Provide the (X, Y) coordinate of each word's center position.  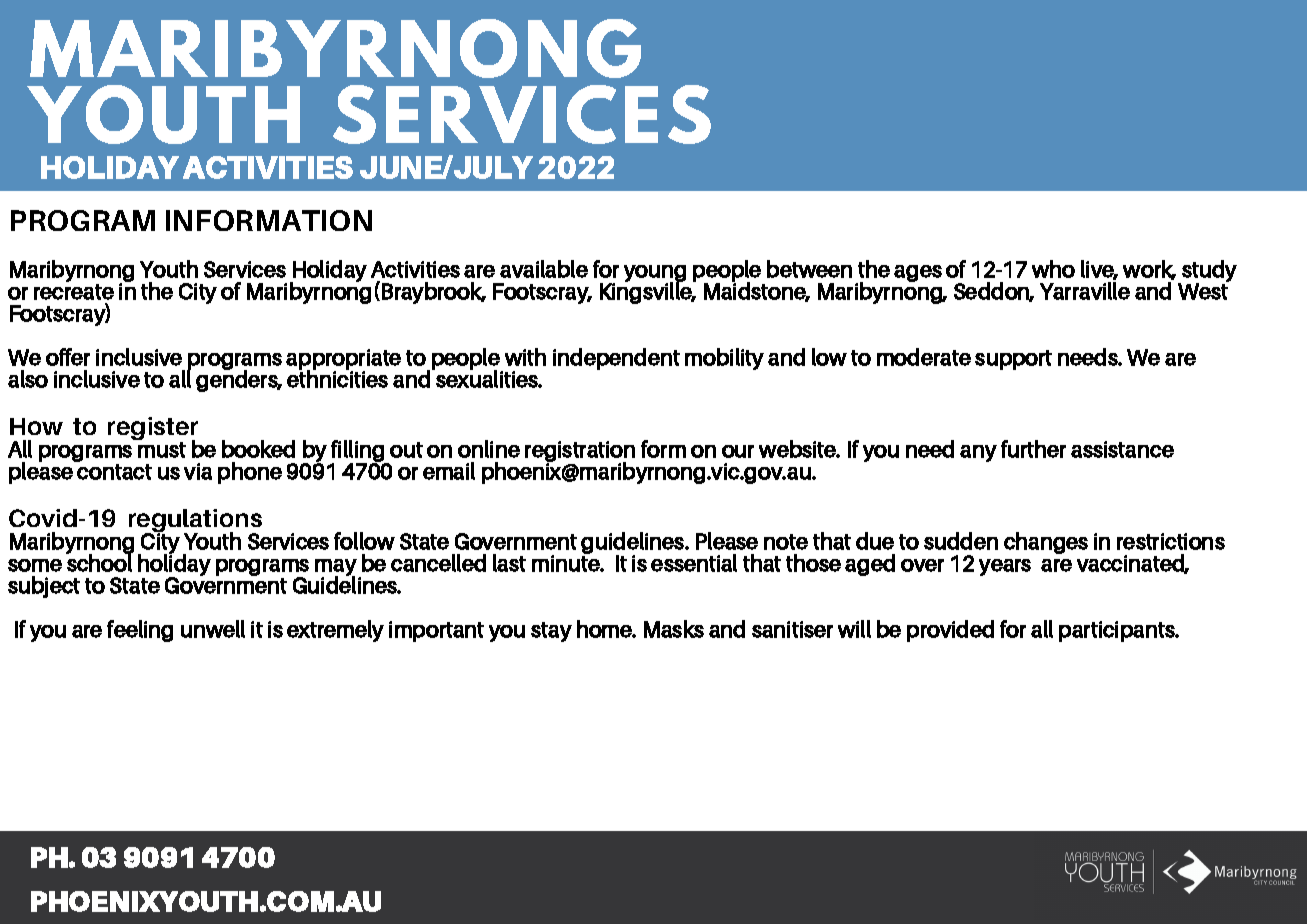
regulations (195, 522)
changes (1046, 543)
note (786, 542)
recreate (74, 292)
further (1033, 449)
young (655, 274)
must (162, 450)
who (1053, 269)
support (1013, 360)
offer (68, 357)
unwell (213, 629)
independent (616, 359)
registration (580, 453)
